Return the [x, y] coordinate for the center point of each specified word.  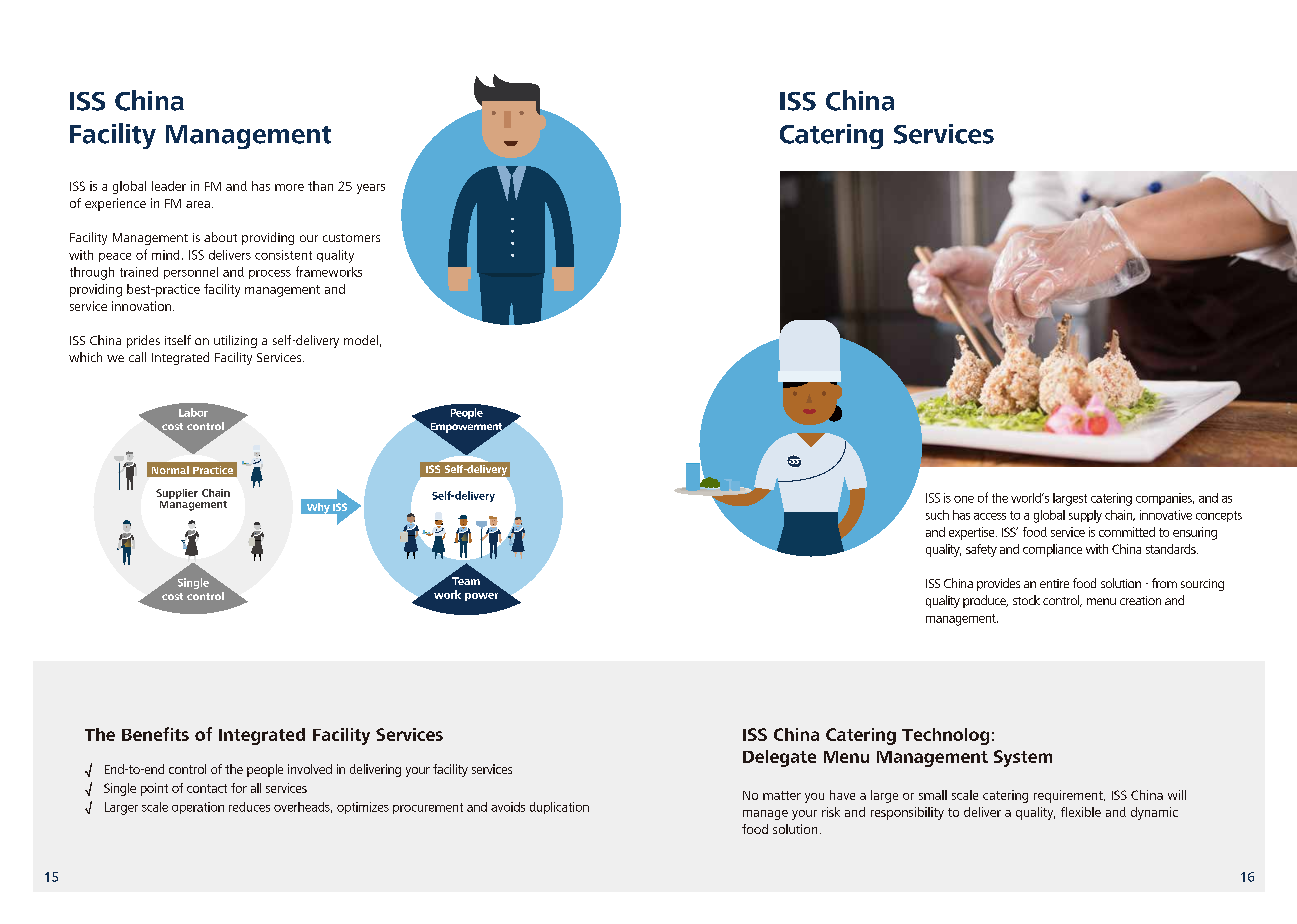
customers [351, 238]
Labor [193, 412]
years [371, 189]
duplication [559, 808]
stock [1026, 600]
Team [466, 581]
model [361, 340]
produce [985, 601]
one [964, 499]
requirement [1069, 796]
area [198, 204]
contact [207, 788]
